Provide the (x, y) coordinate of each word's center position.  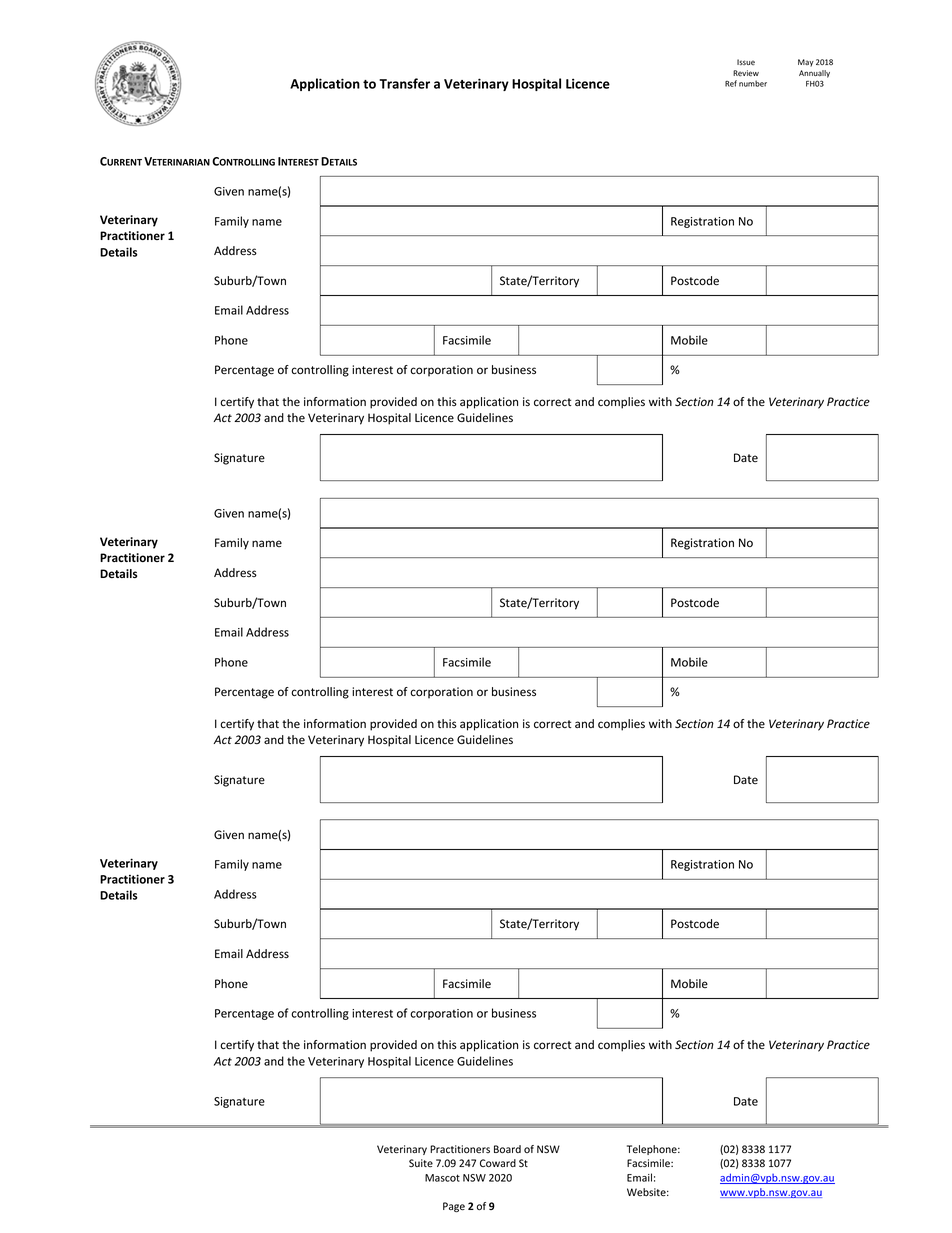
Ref (731, 83)
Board (507, 1149)
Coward (498, 1163)
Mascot (442, 1178)
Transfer (404, 83)
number (753, 83)
